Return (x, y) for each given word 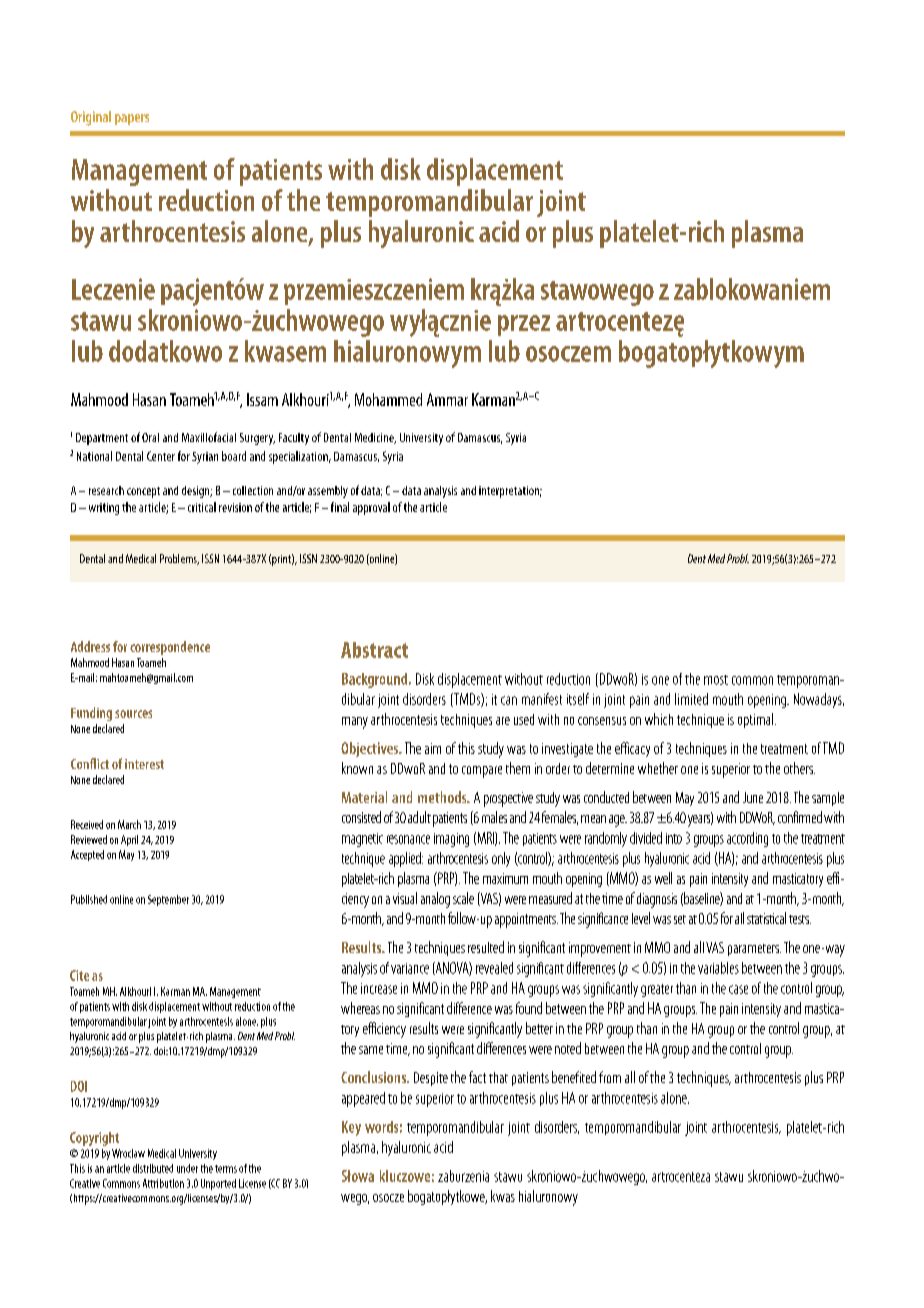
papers (132, 119)
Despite (431, 1079)
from (610, 1077)
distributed (153, 1168)
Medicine (375, 438)
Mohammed (388, 399)
